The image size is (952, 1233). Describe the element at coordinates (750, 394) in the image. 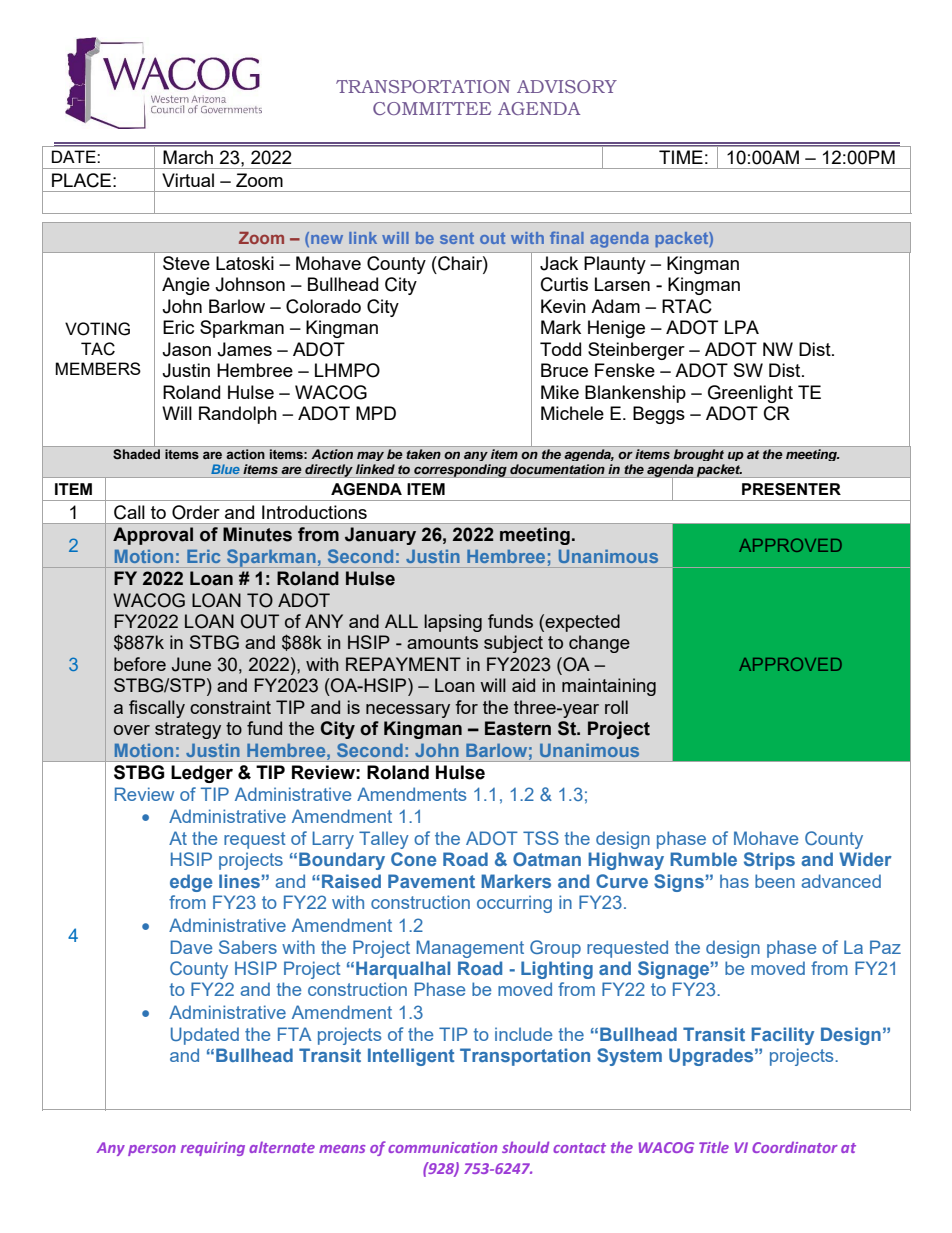

I see `Greenlight` at that location.
